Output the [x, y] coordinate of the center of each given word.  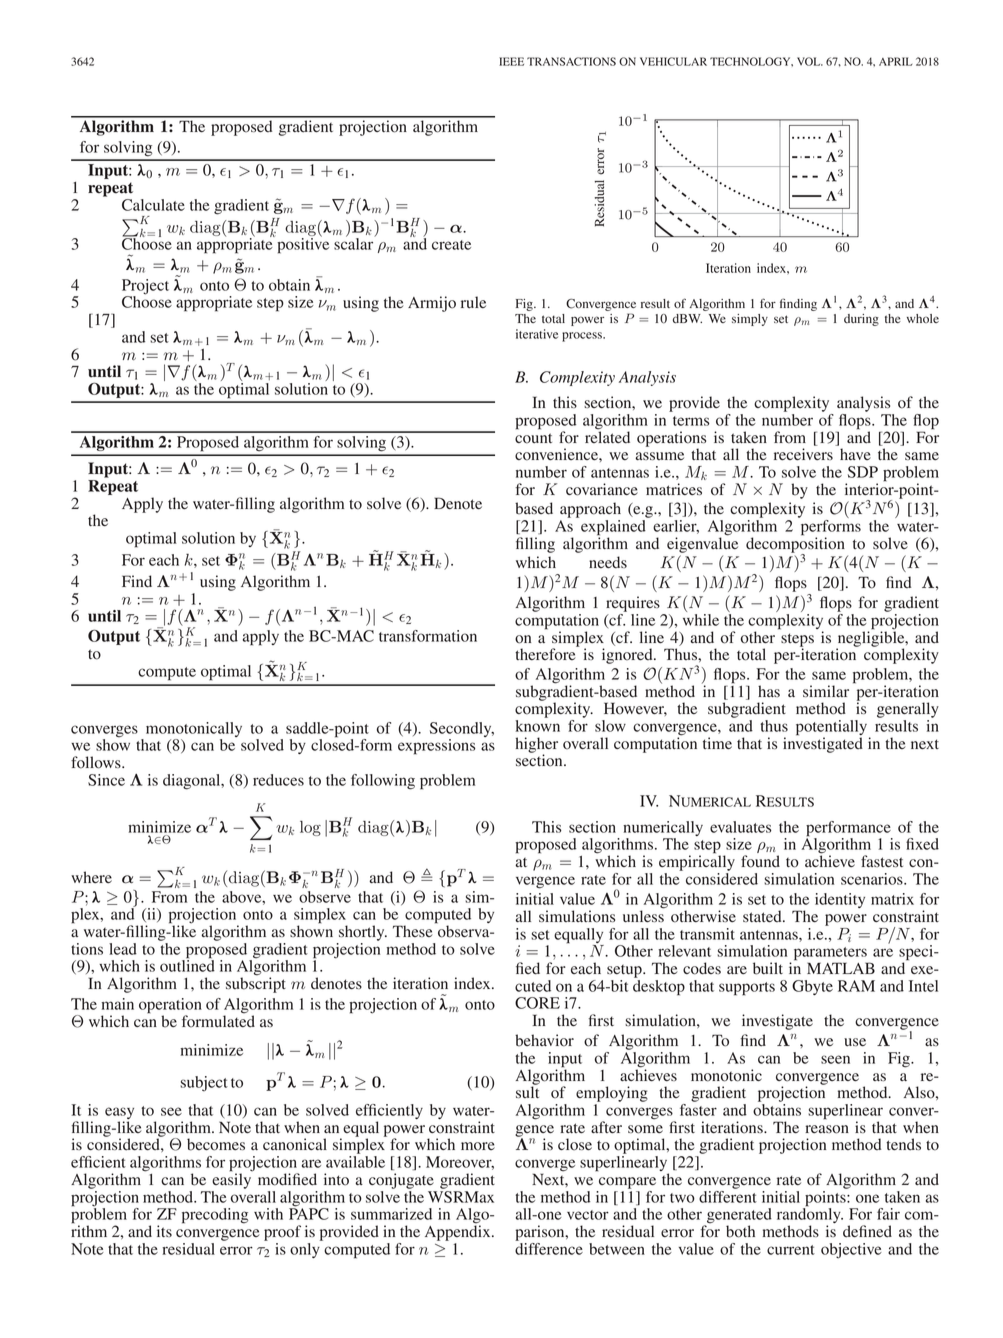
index [473, 983]
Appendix [459, 1232]
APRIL [895, 61]
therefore [546, 653]
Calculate [153, 205]
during [861, 320]
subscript [256, 984]
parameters [831, 955]
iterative [537, 334]
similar [826, 691]
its [164, 1231]
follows [97, 762]
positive [303, 245]
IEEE [511, 61]
